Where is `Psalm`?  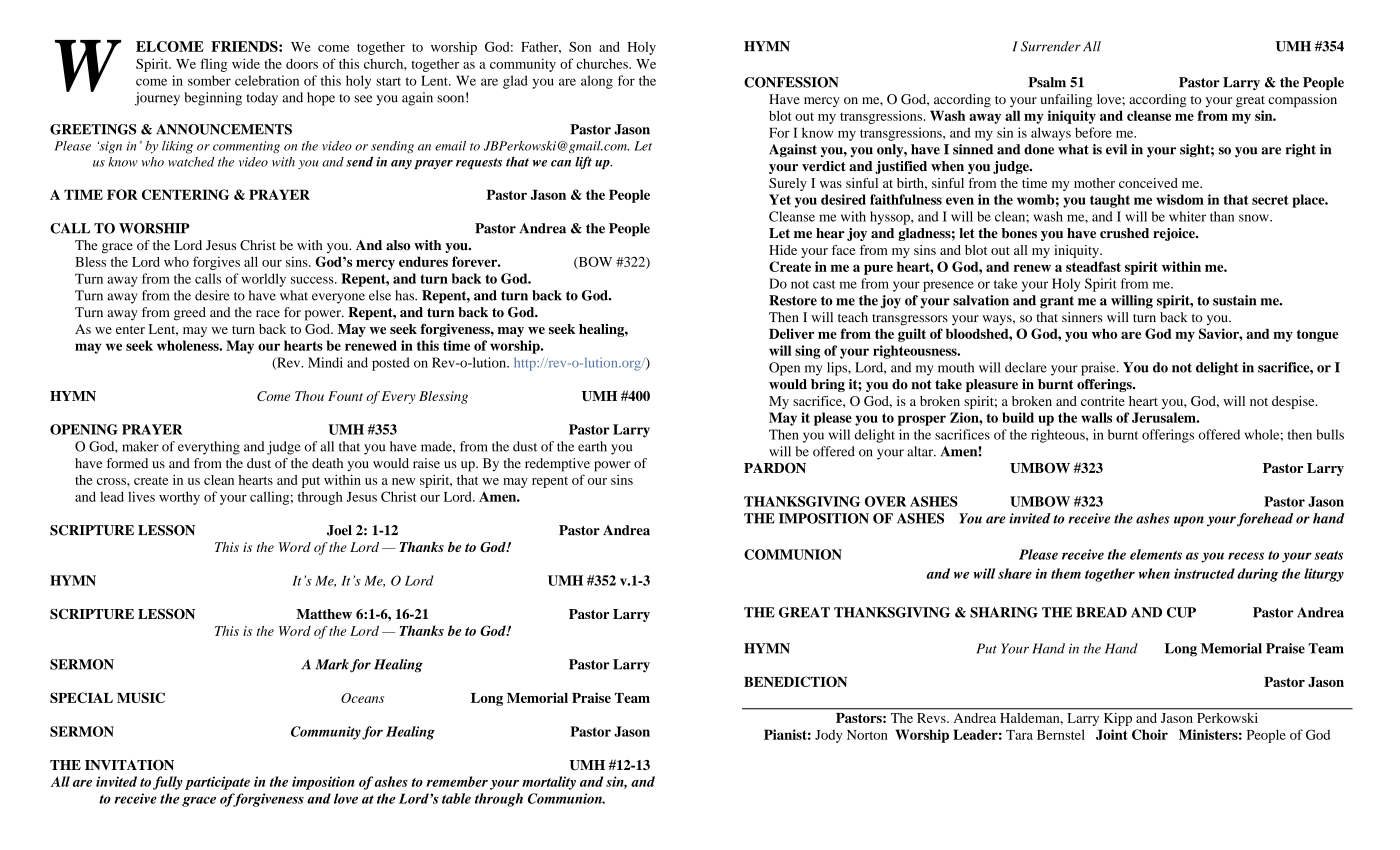
Psalm is located at coordinates (1047, 82).
